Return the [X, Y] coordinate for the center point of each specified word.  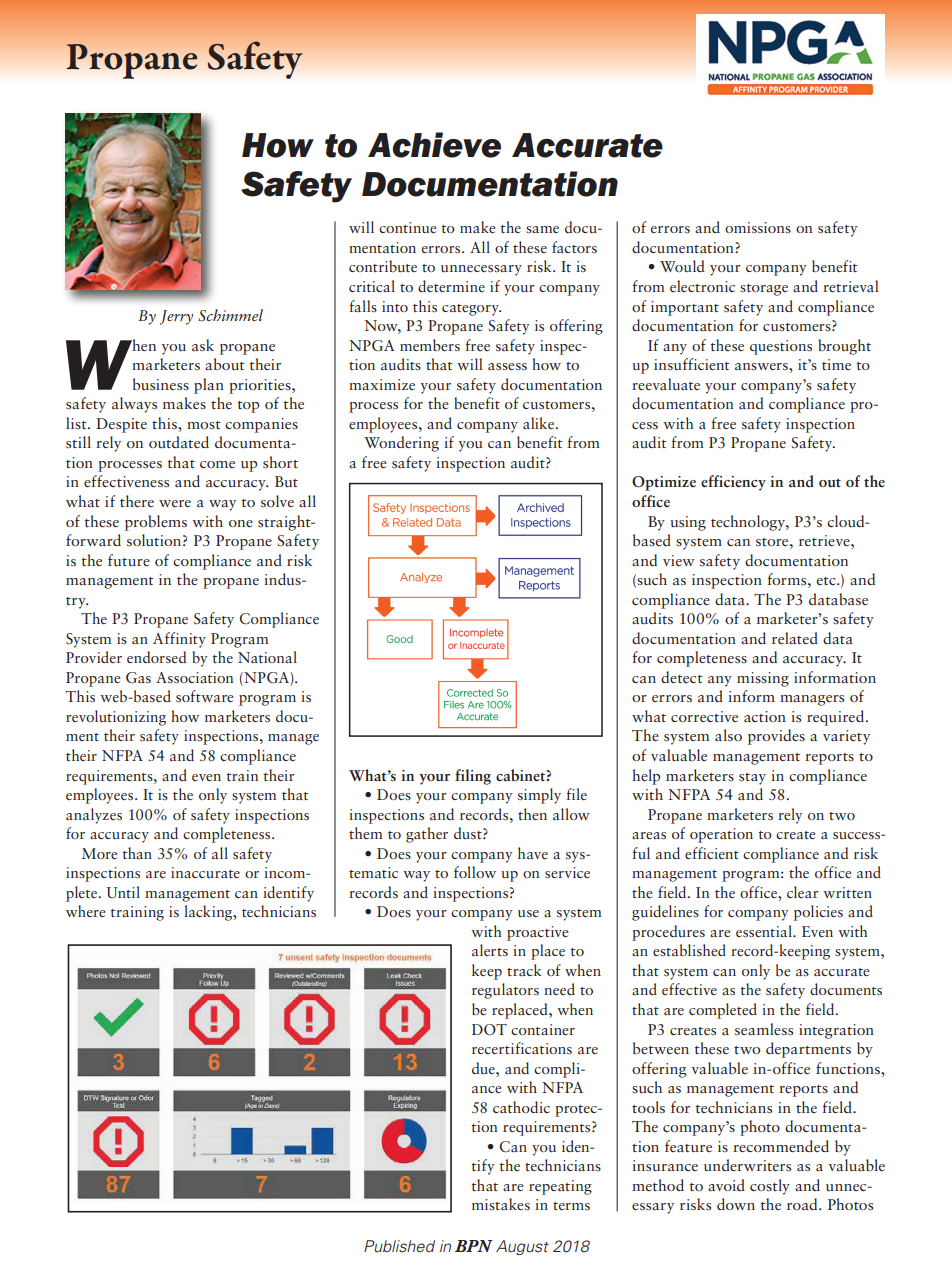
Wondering [401, 444]
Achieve [434, 145]
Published [399, 1246]
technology [749, 523]
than [137, 853]
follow [475, 872]
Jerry [176, 317]
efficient [712, 853]
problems [156, 523]
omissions [758, 227]
